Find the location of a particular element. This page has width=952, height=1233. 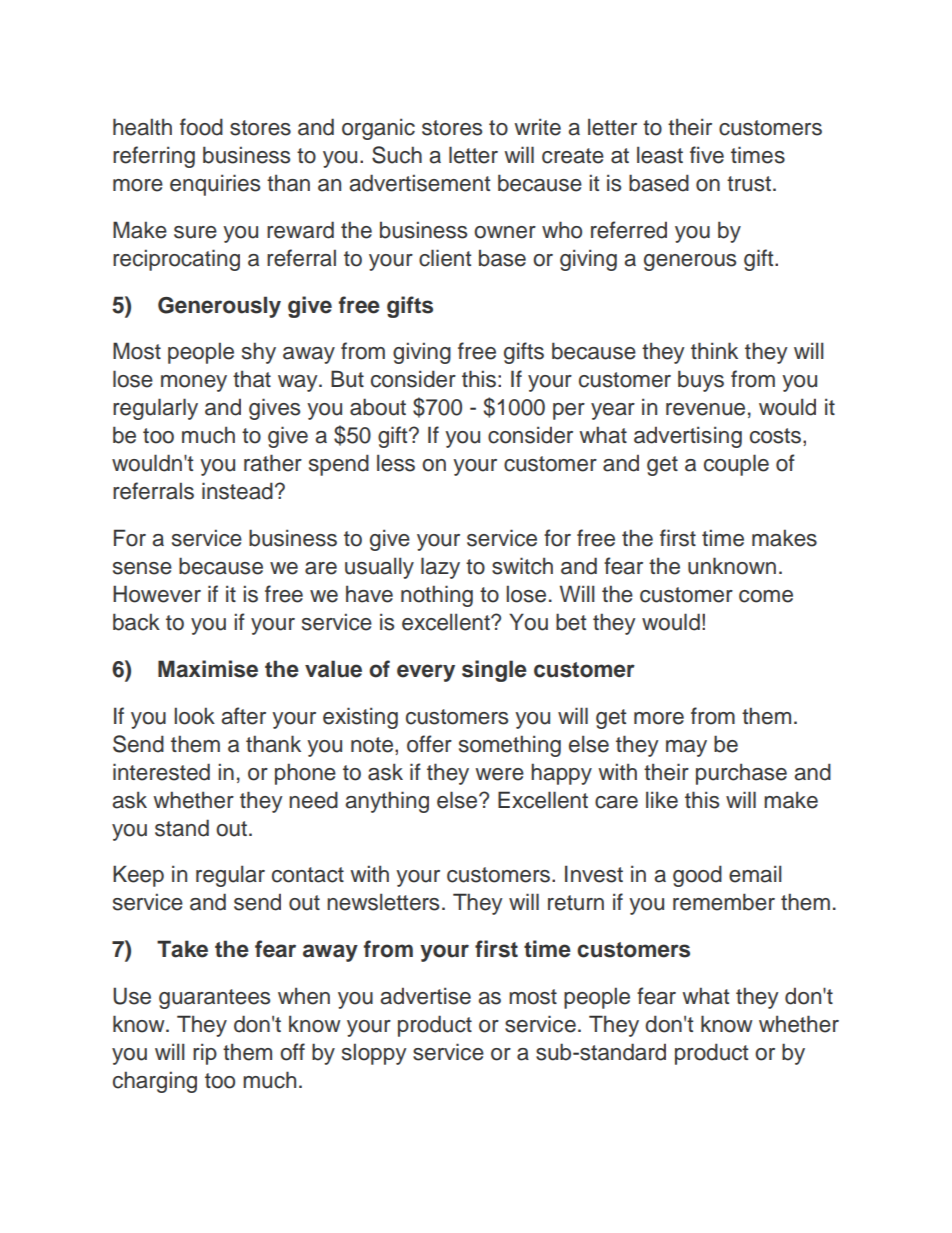

buys is located at coordinates (701, 381).
